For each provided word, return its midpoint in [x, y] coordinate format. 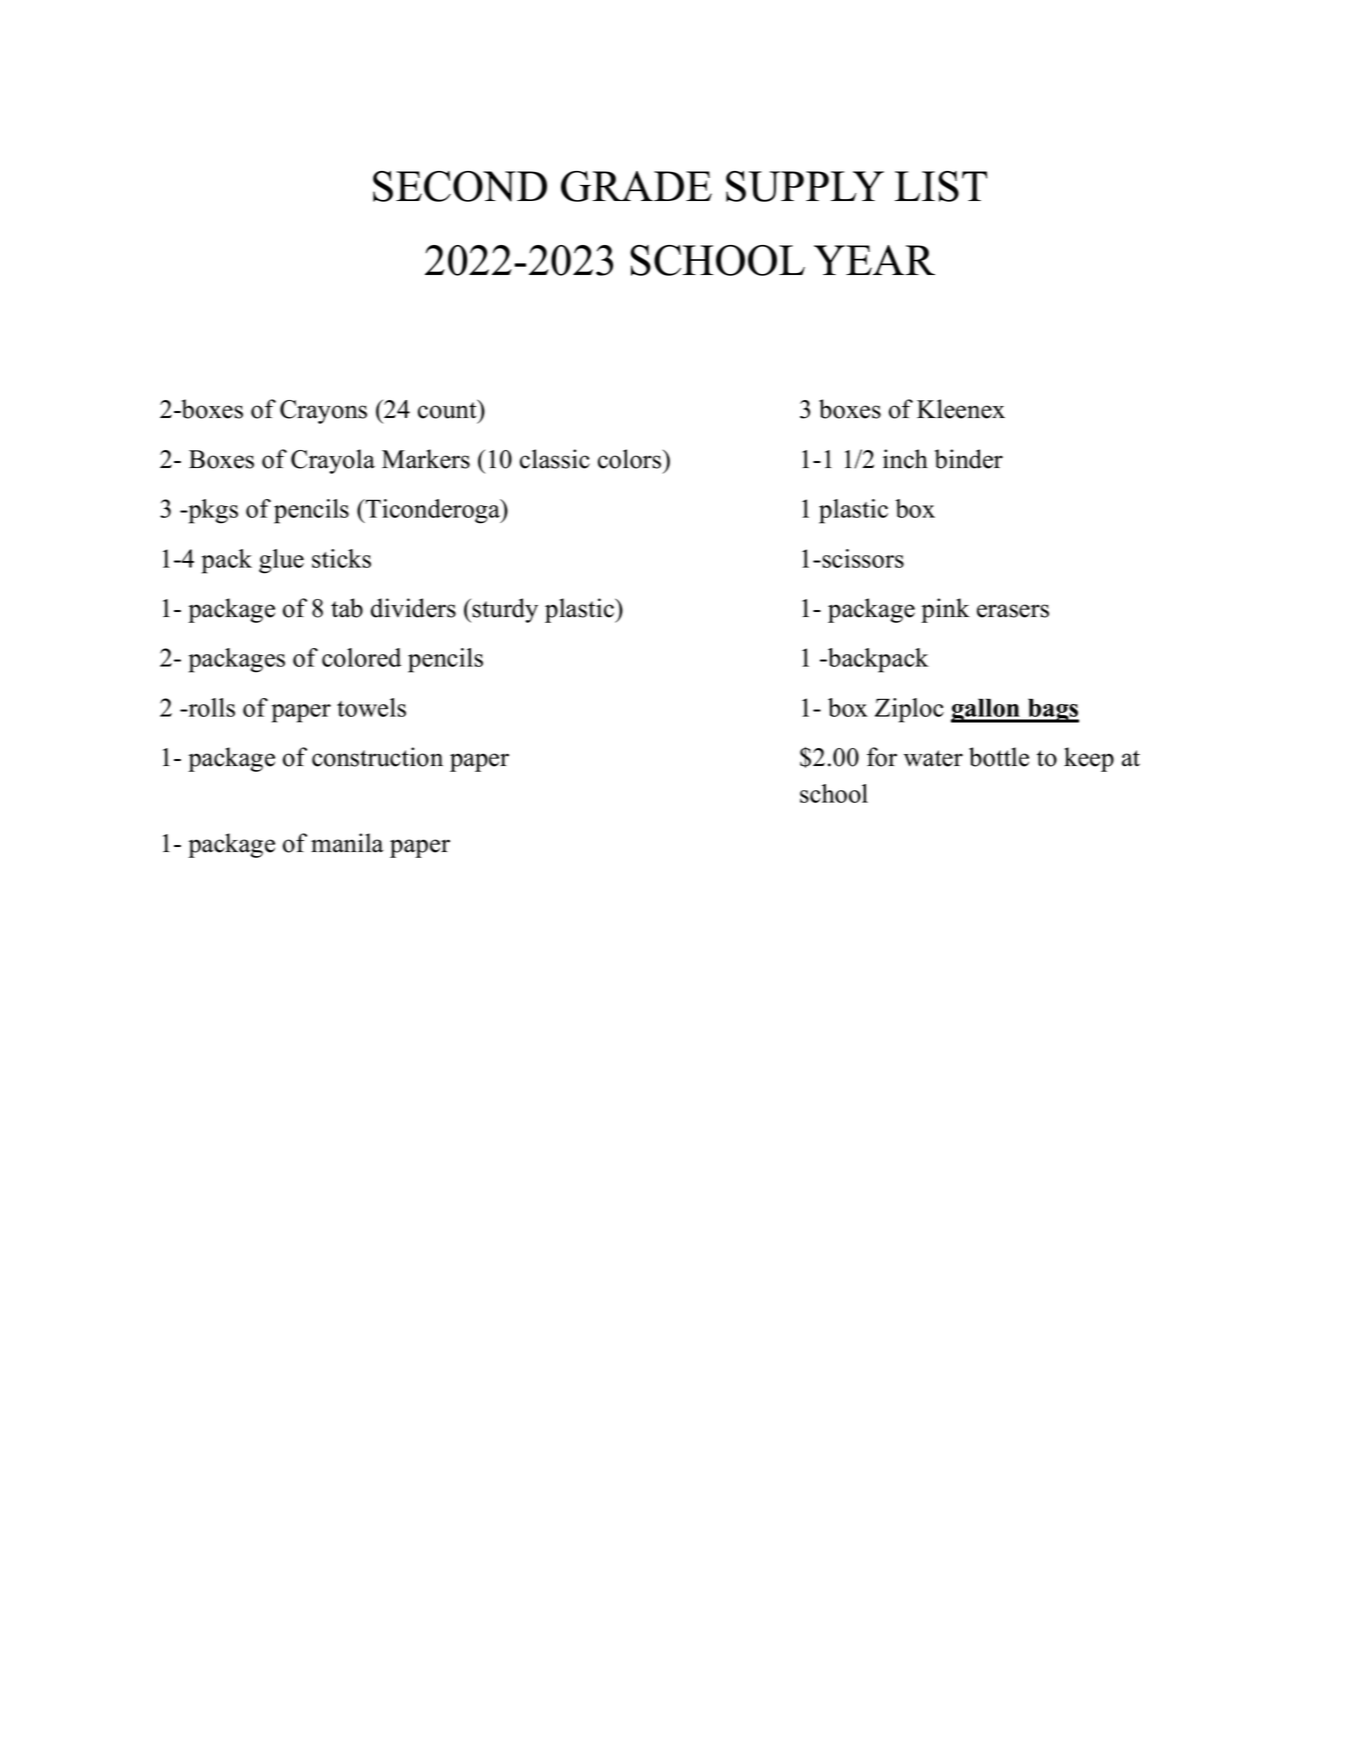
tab [347, 608]
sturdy [505, 610]
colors [631, 459]
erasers [1013, 611]
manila [347, 843]
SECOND [460, 186]
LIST [941, 186]
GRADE [636, 186]
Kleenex [961, 409]
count [448, 409]
